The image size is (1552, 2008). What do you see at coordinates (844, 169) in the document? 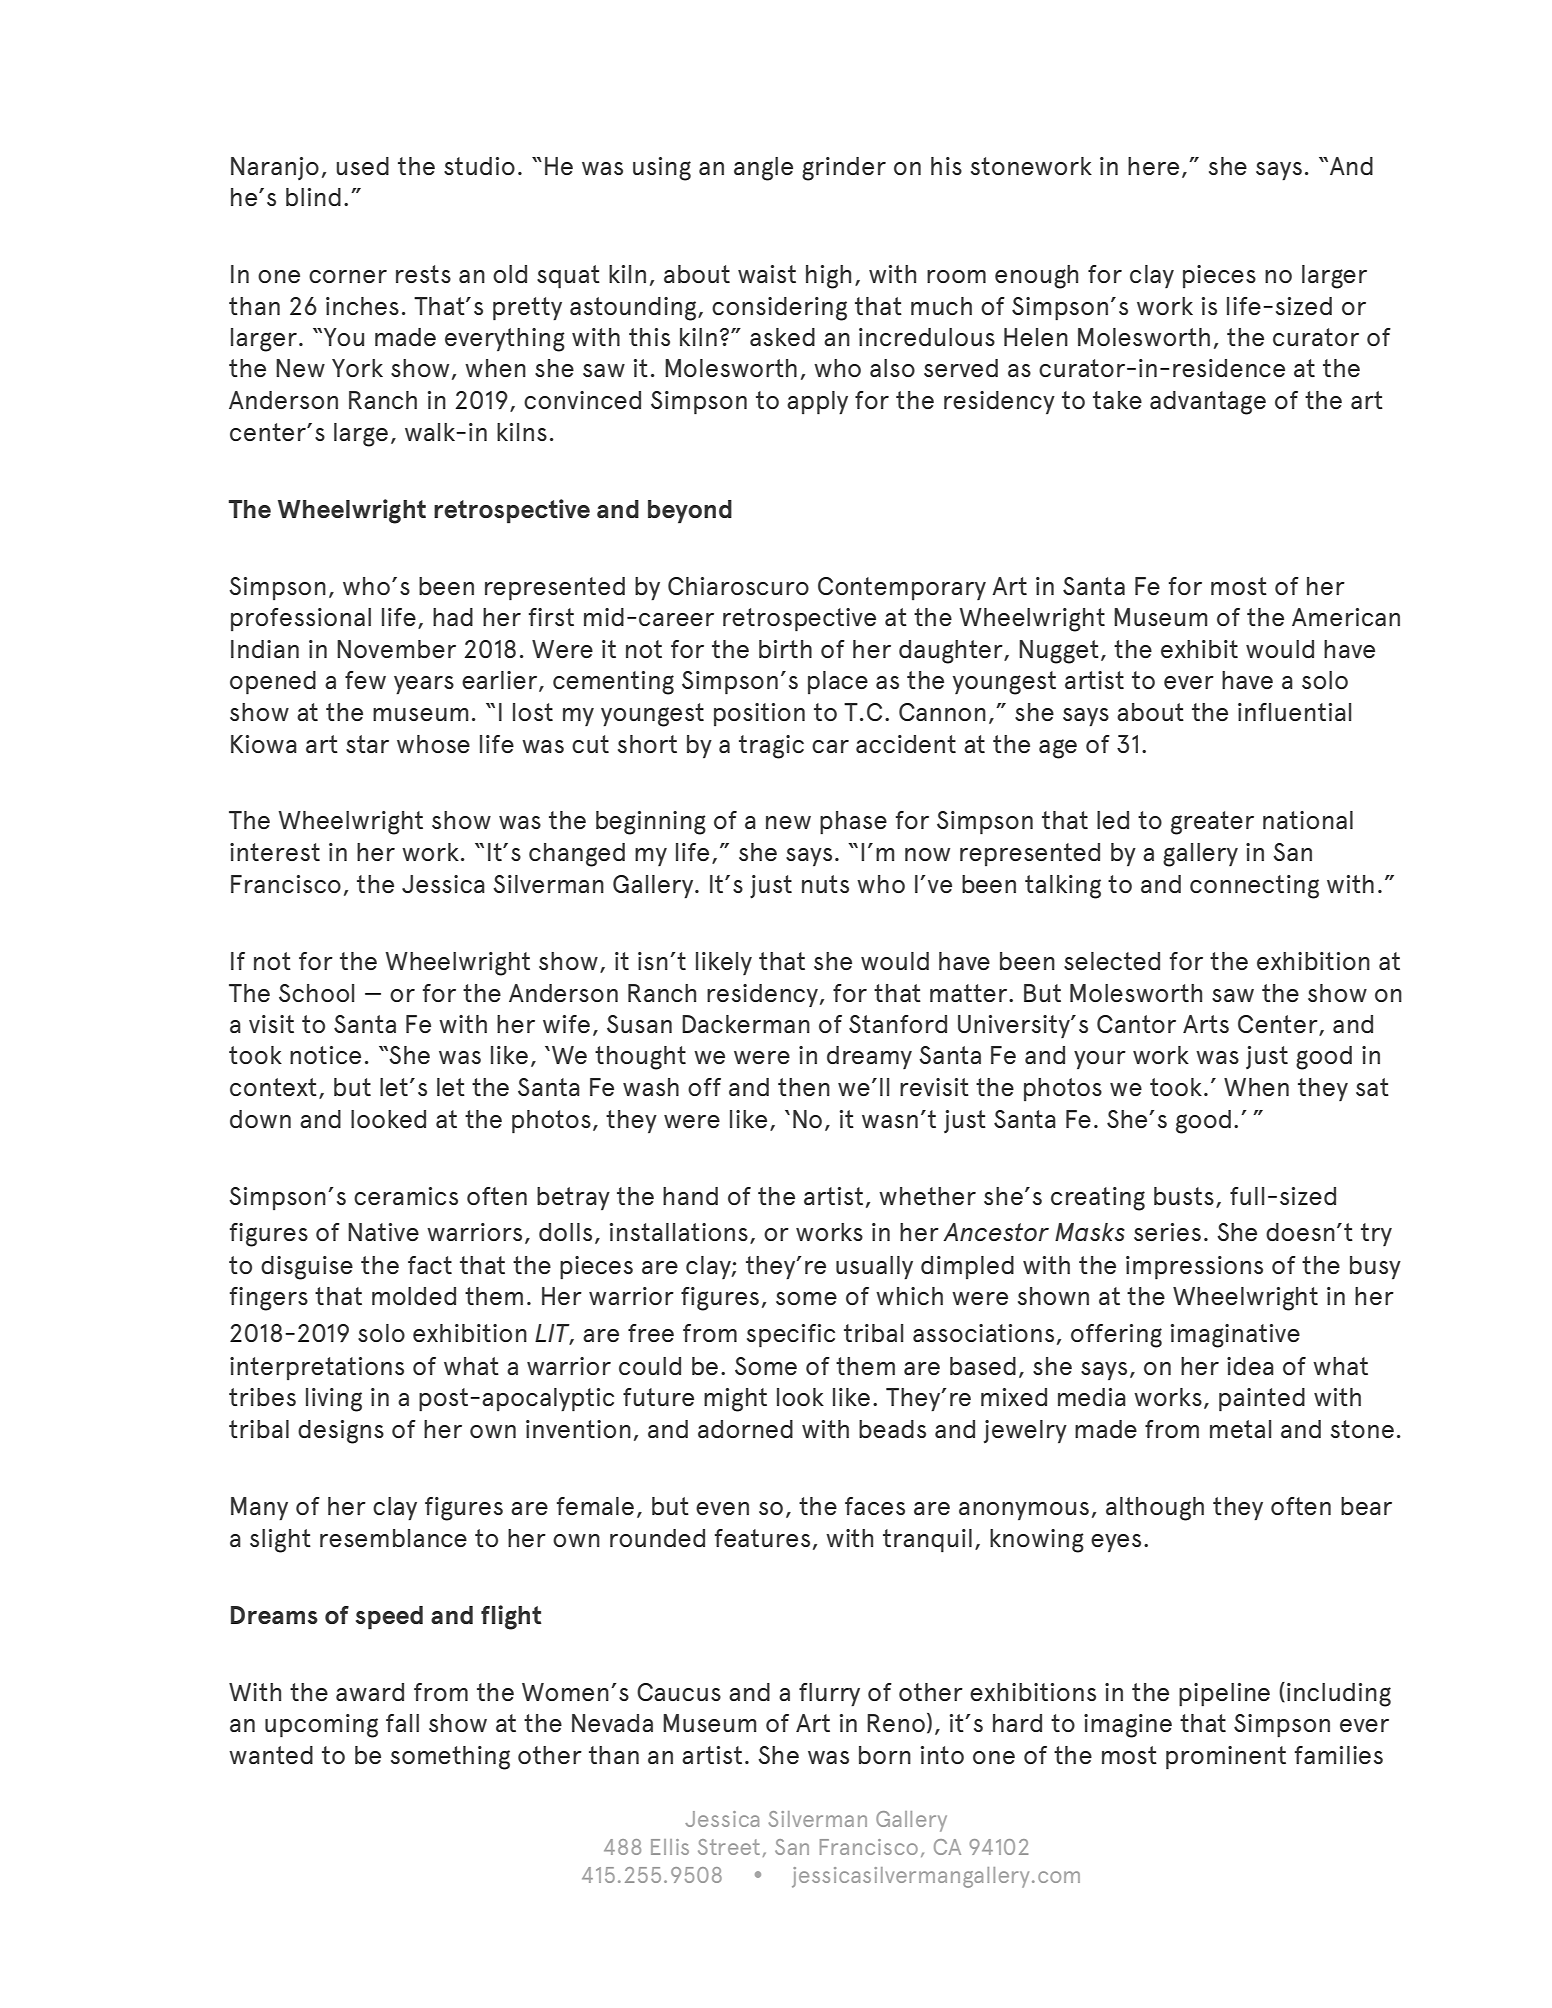
I see `grinder` at bounding box center [844, 169].
